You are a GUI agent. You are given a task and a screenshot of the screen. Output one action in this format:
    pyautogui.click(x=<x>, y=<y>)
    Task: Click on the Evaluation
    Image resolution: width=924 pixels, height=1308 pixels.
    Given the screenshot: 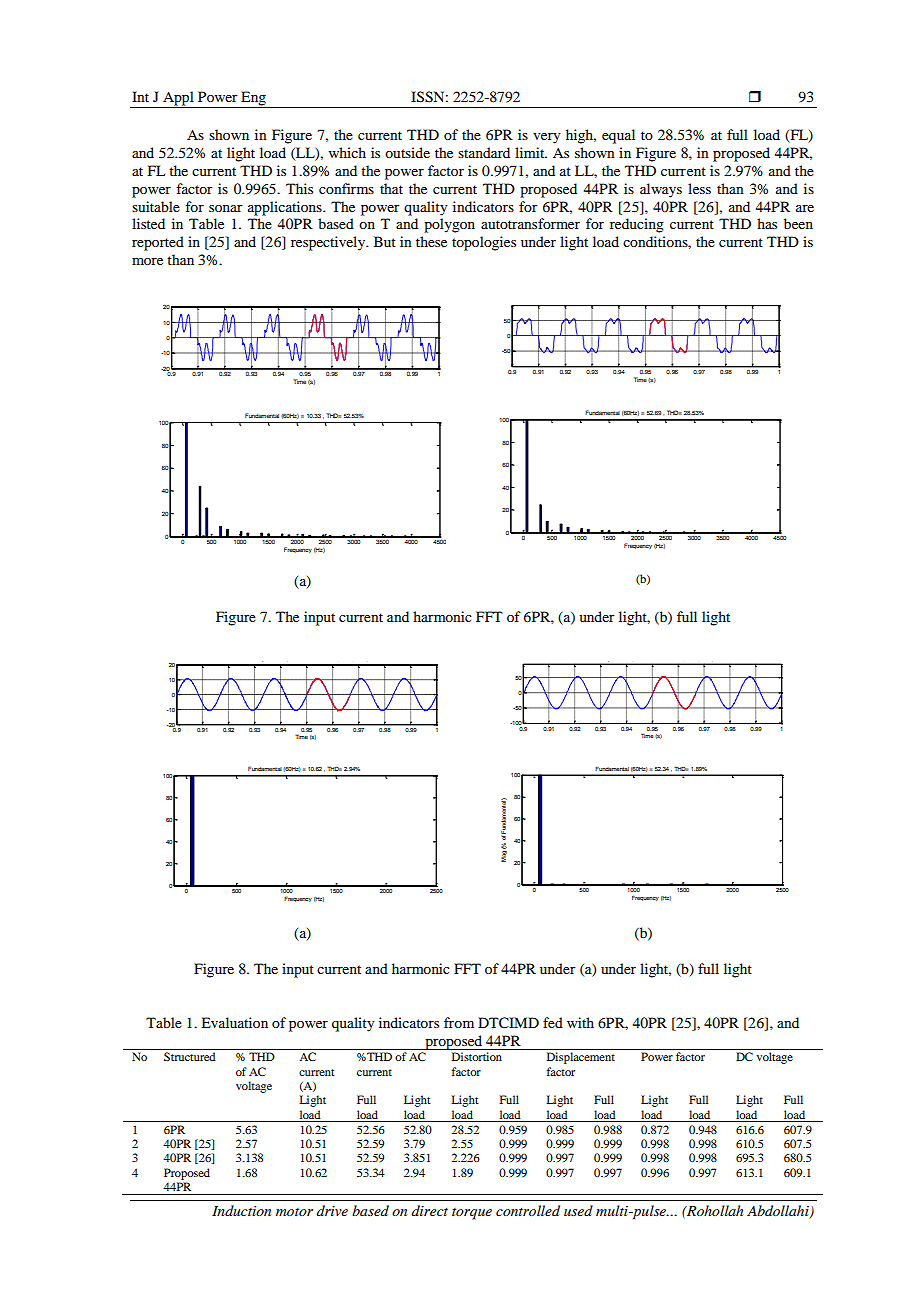 What is the action you would take?
    pyautogui.click(x=234, y=1022)
